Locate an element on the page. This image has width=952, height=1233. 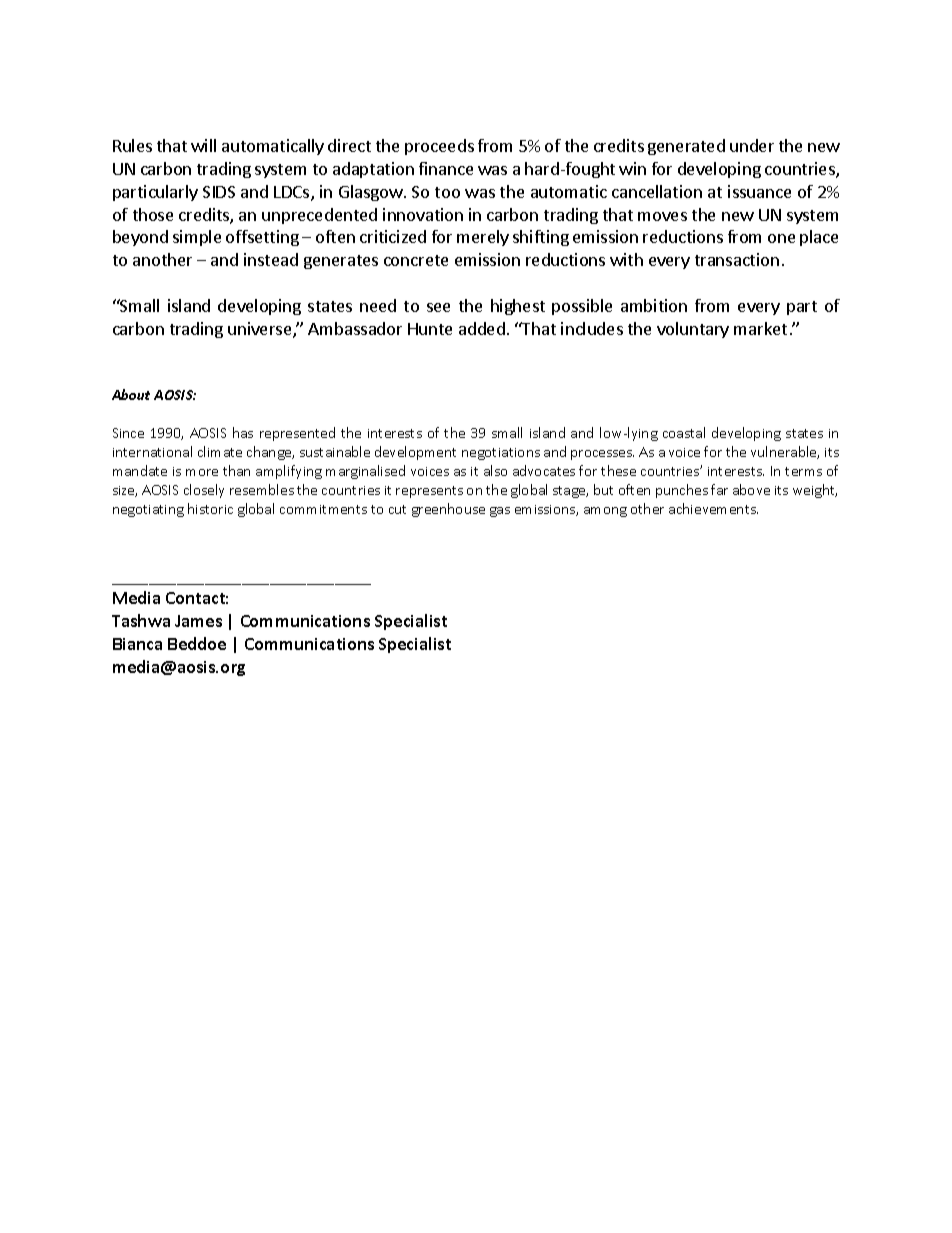
James is located at coordinates (198, 621).
